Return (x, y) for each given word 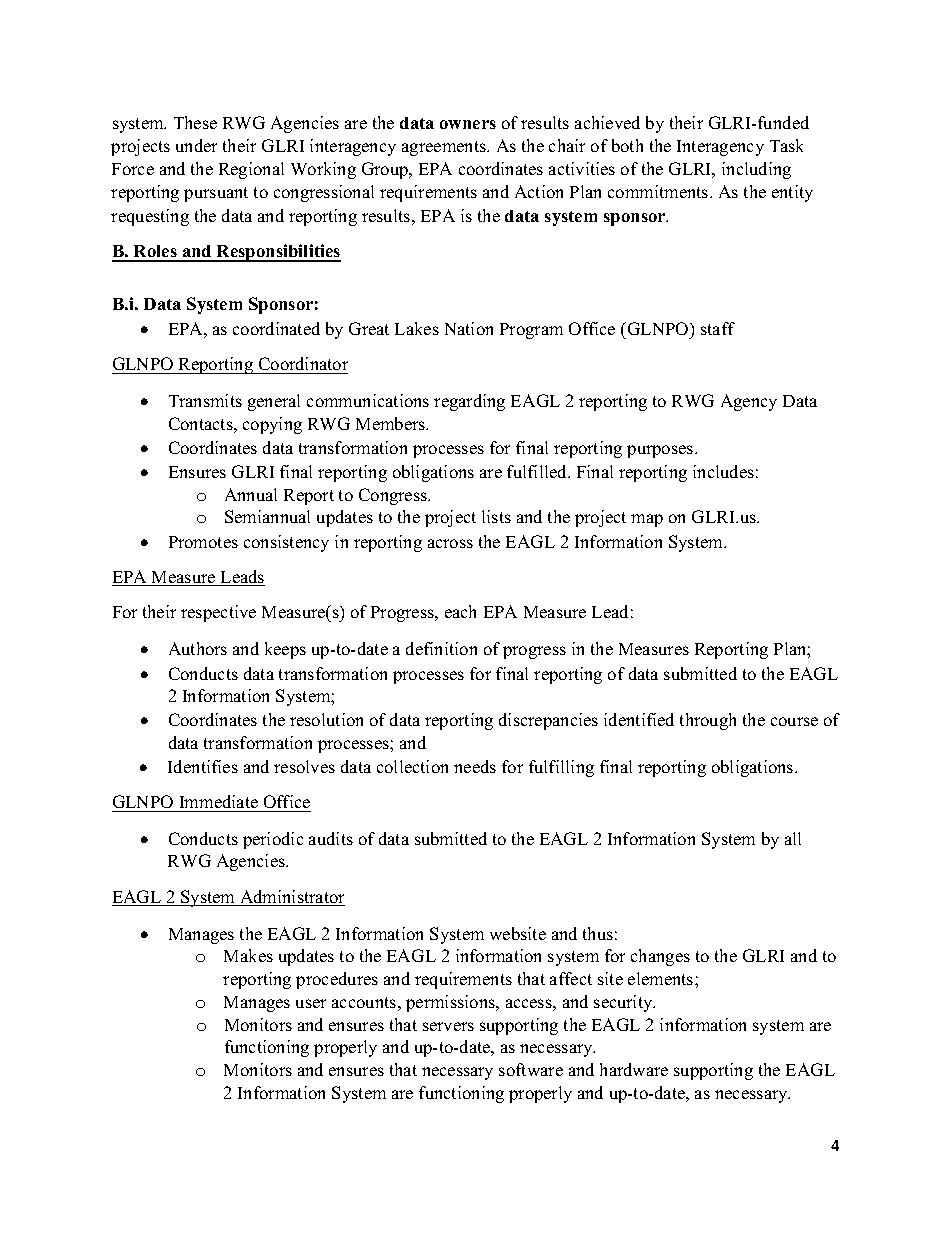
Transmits (205, 400)
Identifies (203, 766)
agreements (445, 148)
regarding (469, 402)
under (196, 145)
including (756, 170)
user (311, 1003)
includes (723, 471)
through (708, 721)
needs (475, 766)
